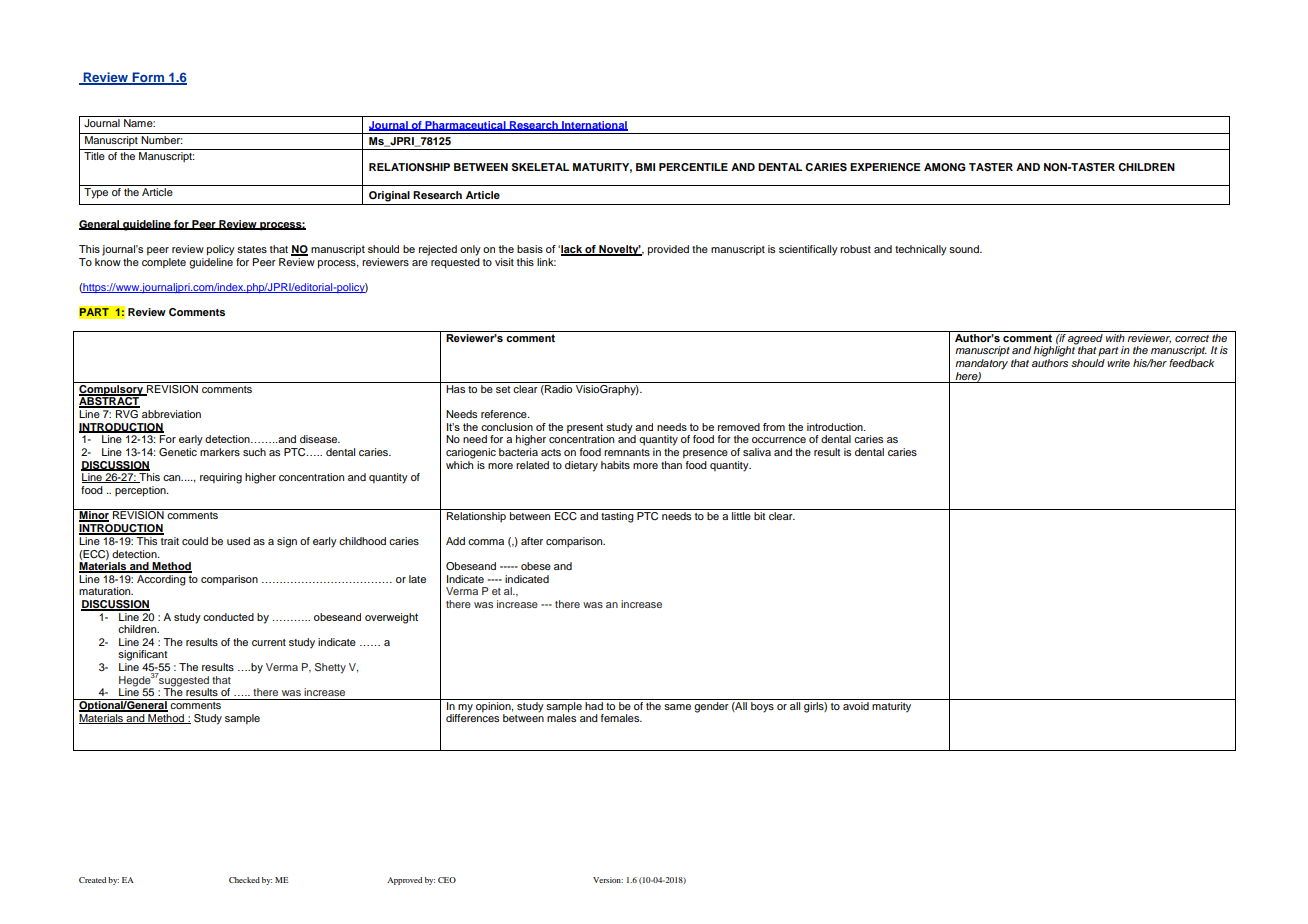  I want to click on Checked, so click(244, 880).
